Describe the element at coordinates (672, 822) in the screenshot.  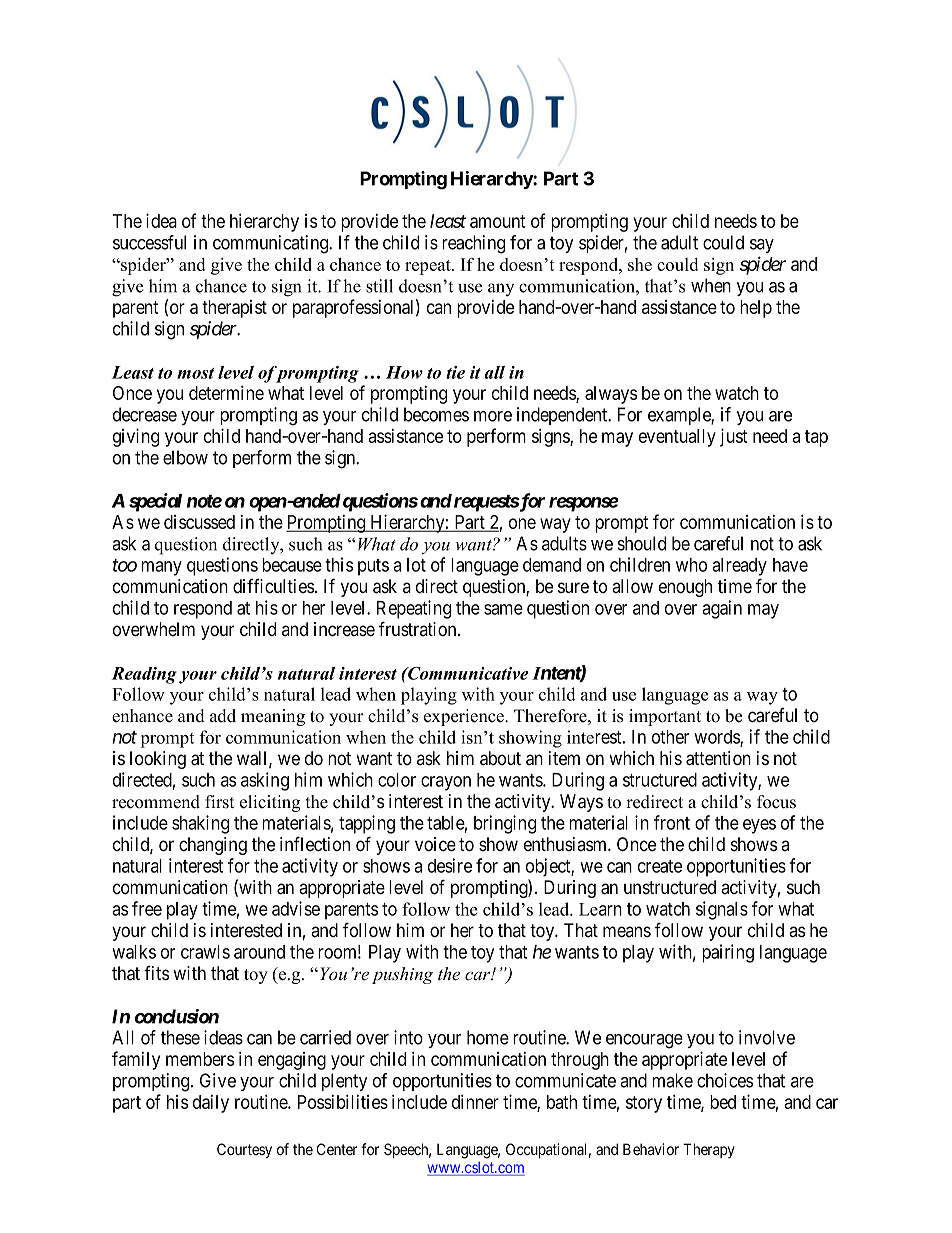
I see `front` at that location.
